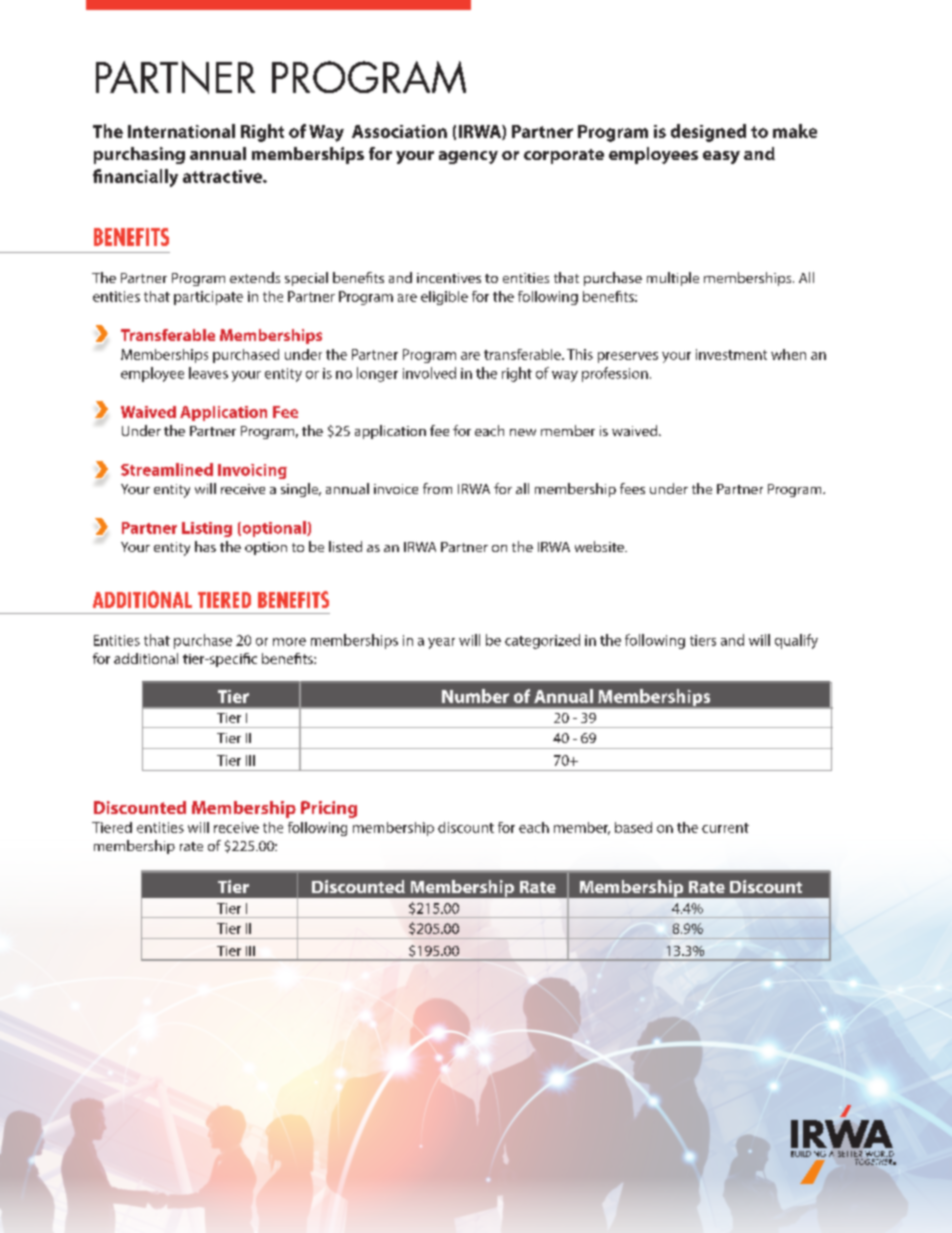  I want to click on Invoicing, so click(252, 471).
